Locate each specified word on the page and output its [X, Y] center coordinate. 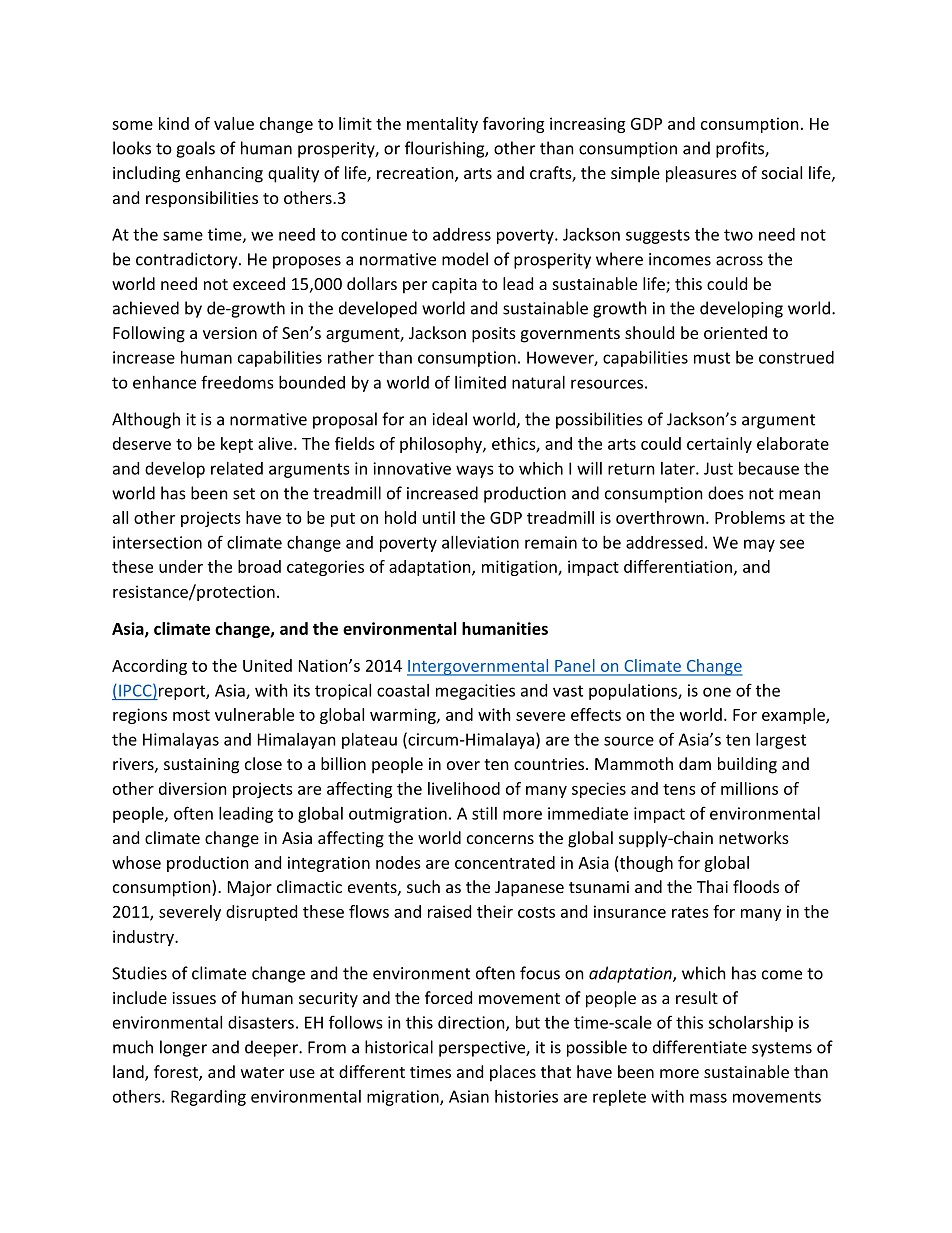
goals [195, 149]
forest [177, 1073]
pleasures [701, 174]
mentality [442, 125]
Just [718, 468]
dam [695, 763]
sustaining [201, 766]
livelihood [464, 788]
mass [708, 1098]
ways [475, 471]
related [237, 468]
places [513, 1073]
